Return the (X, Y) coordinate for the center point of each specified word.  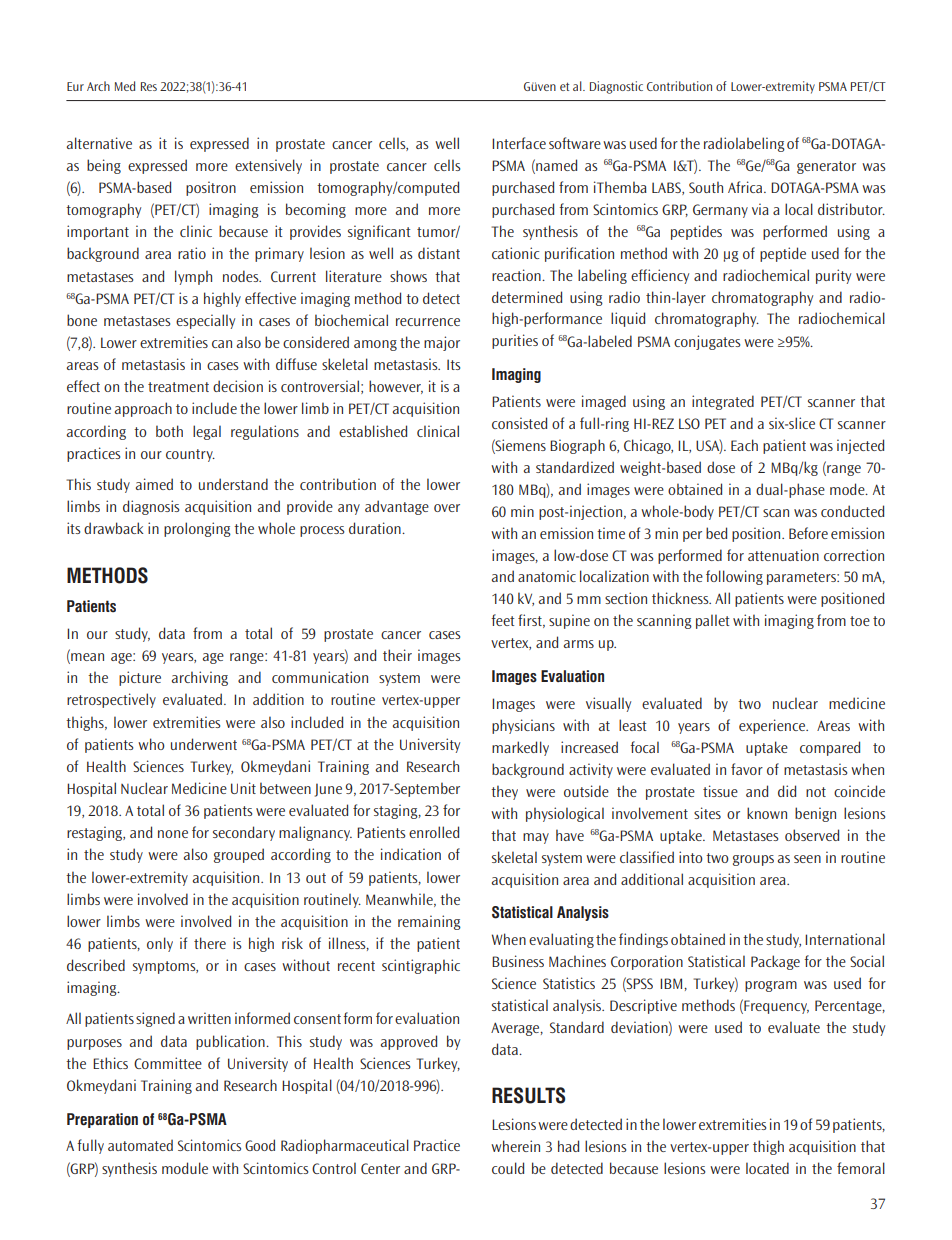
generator (826, 167)
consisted (519, 423)
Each (744, 445)
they (504, 792)
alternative (99, 143)
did (787, 791)
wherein (515, 1146)
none (173, 834)
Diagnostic (616, 87)
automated (140, 1145)
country (190, 455)
